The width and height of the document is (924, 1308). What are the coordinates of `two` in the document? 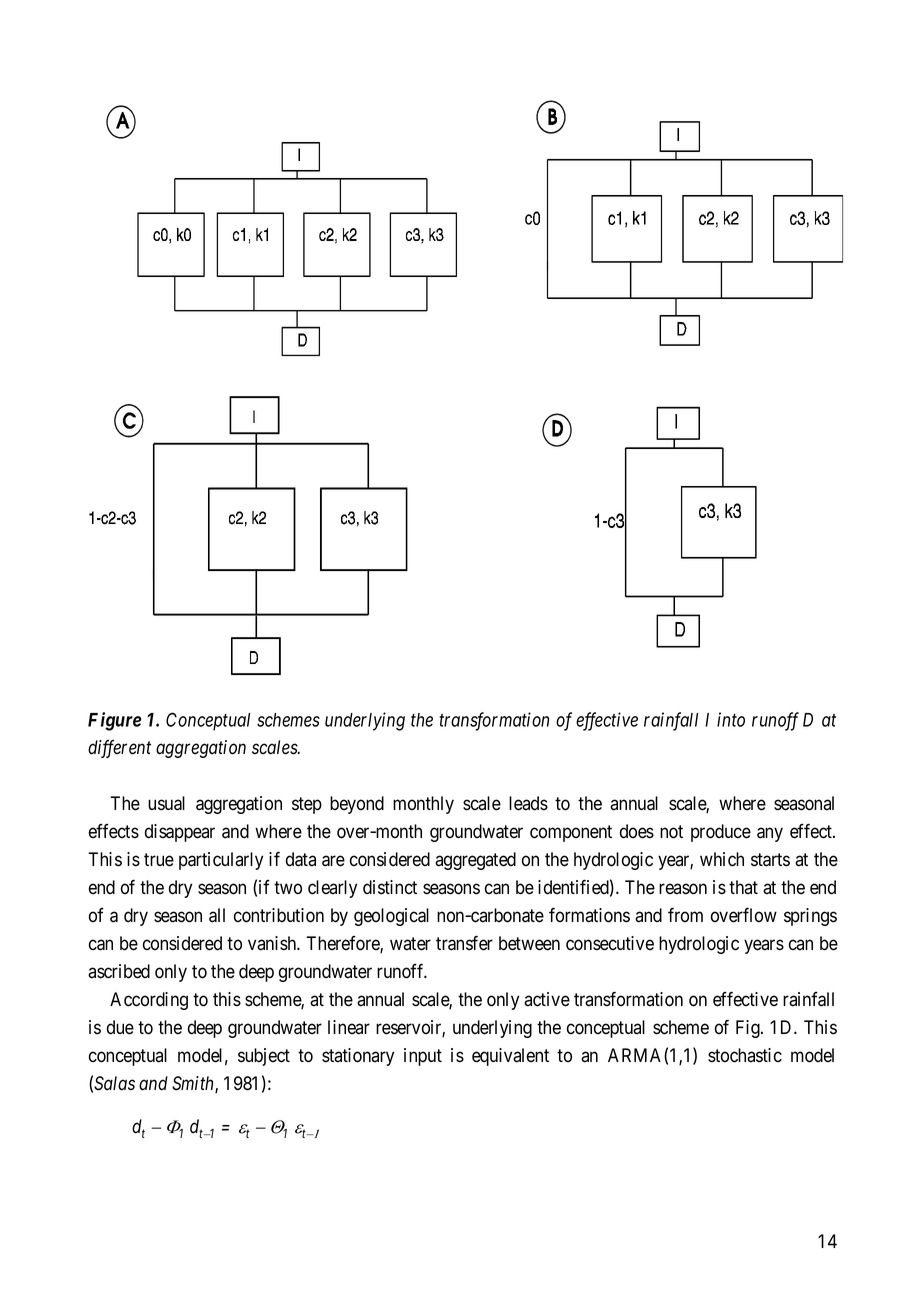 It's located at (288, 888).
